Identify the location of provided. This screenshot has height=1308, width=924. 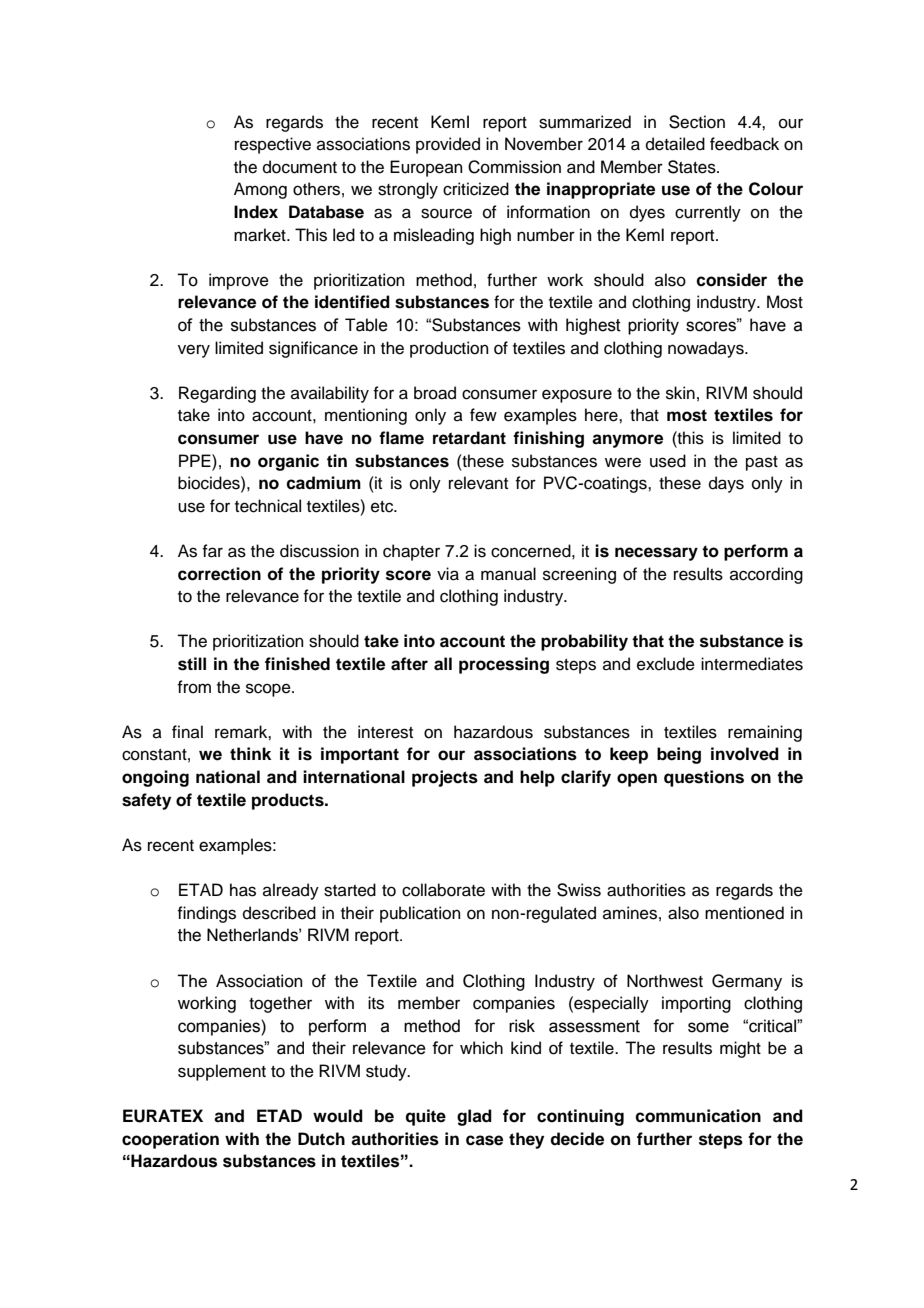
(448, 145).
